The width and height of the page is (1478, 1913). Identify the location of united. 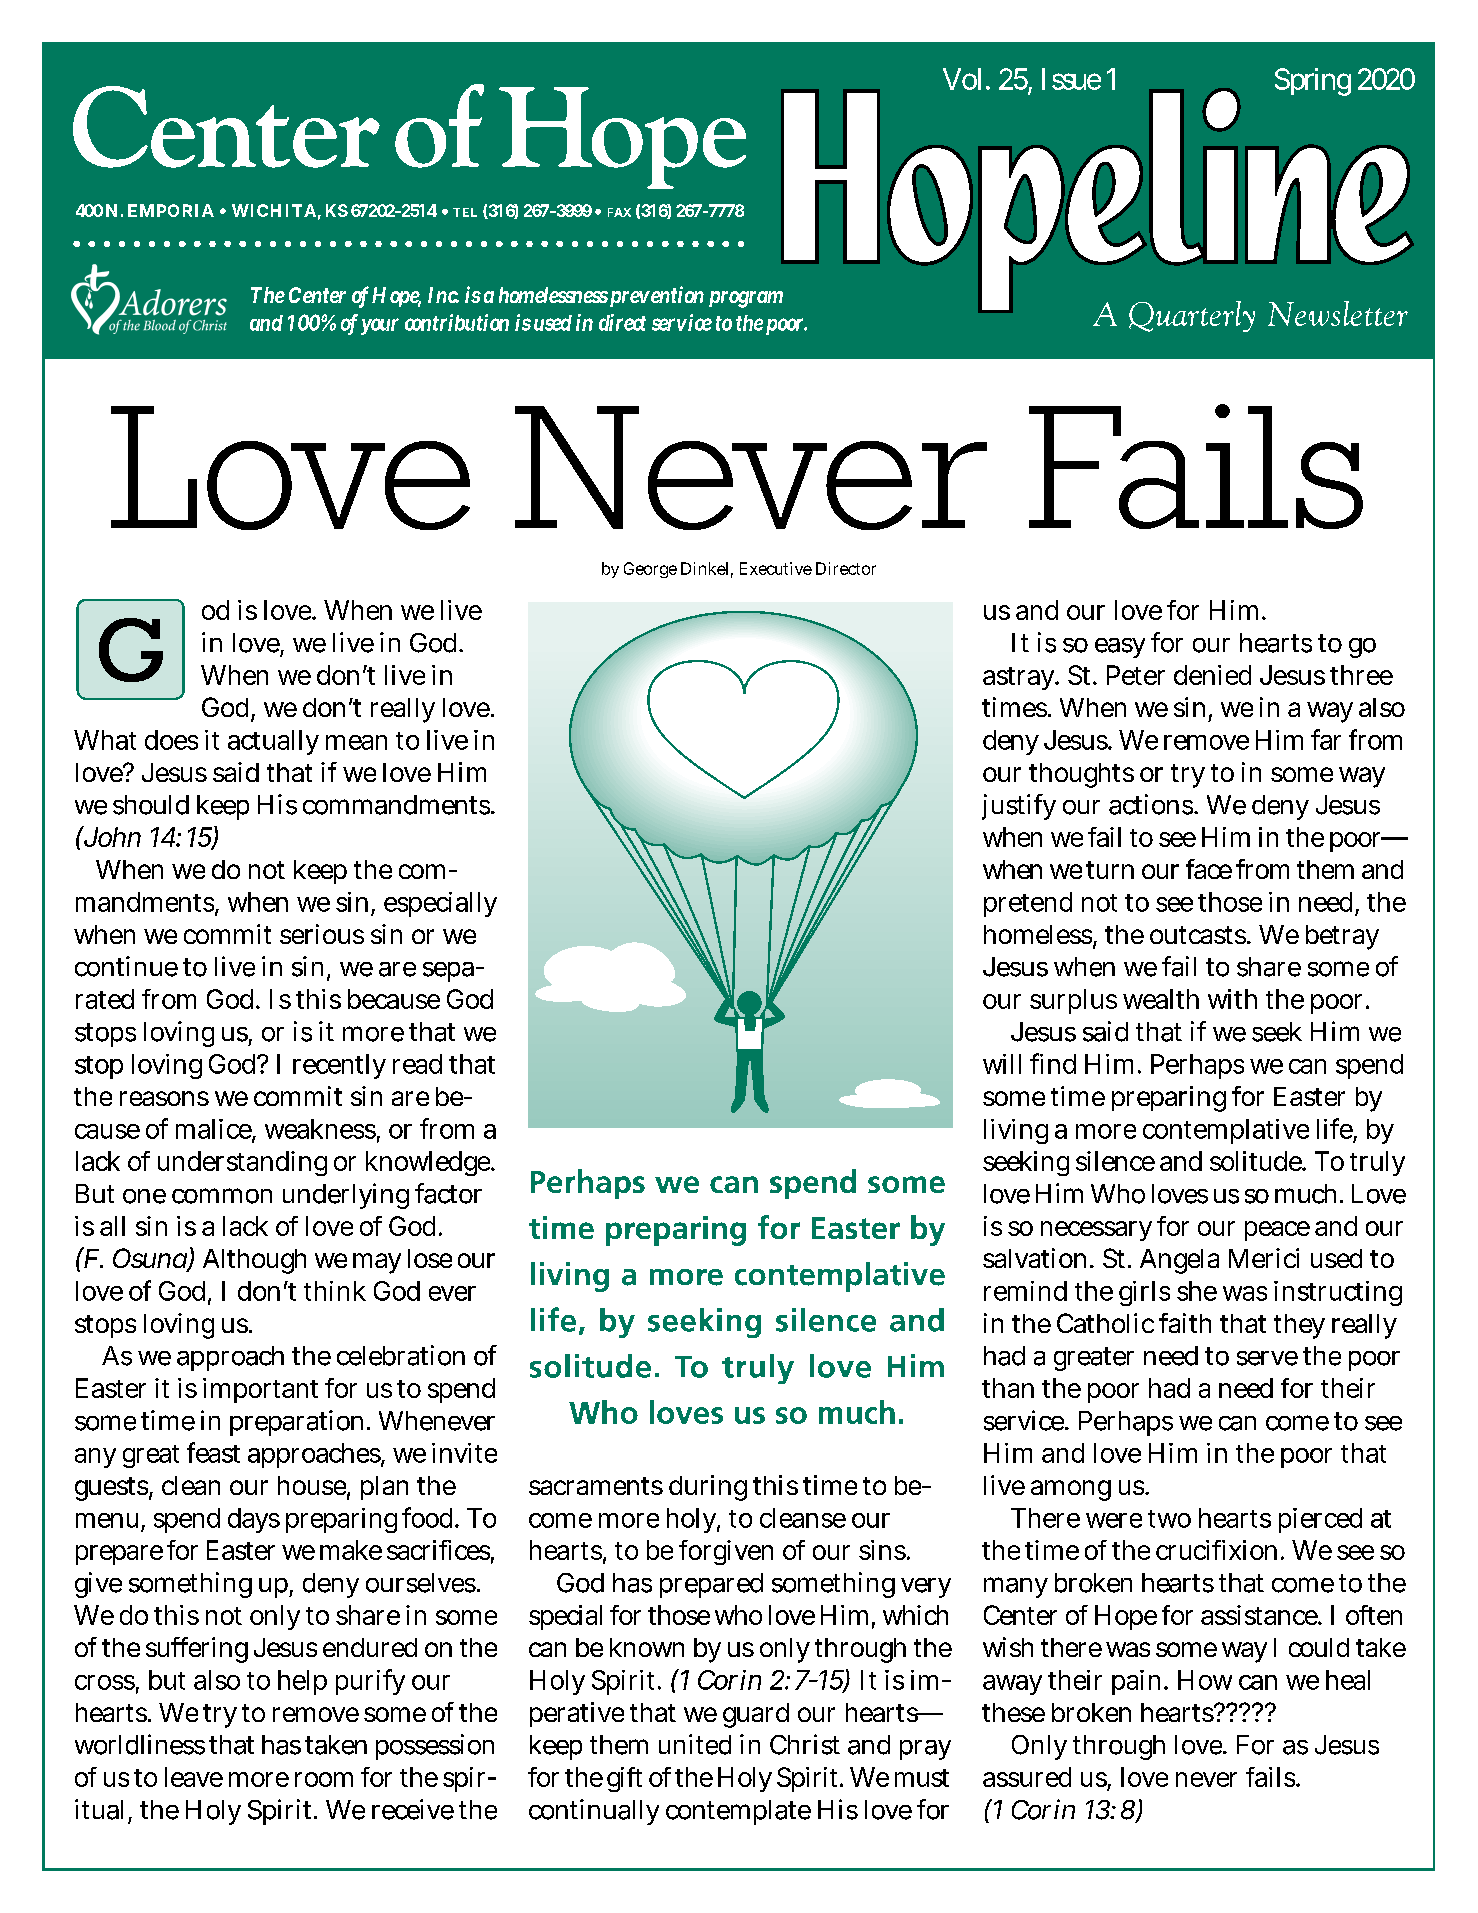
(695, 1744).
